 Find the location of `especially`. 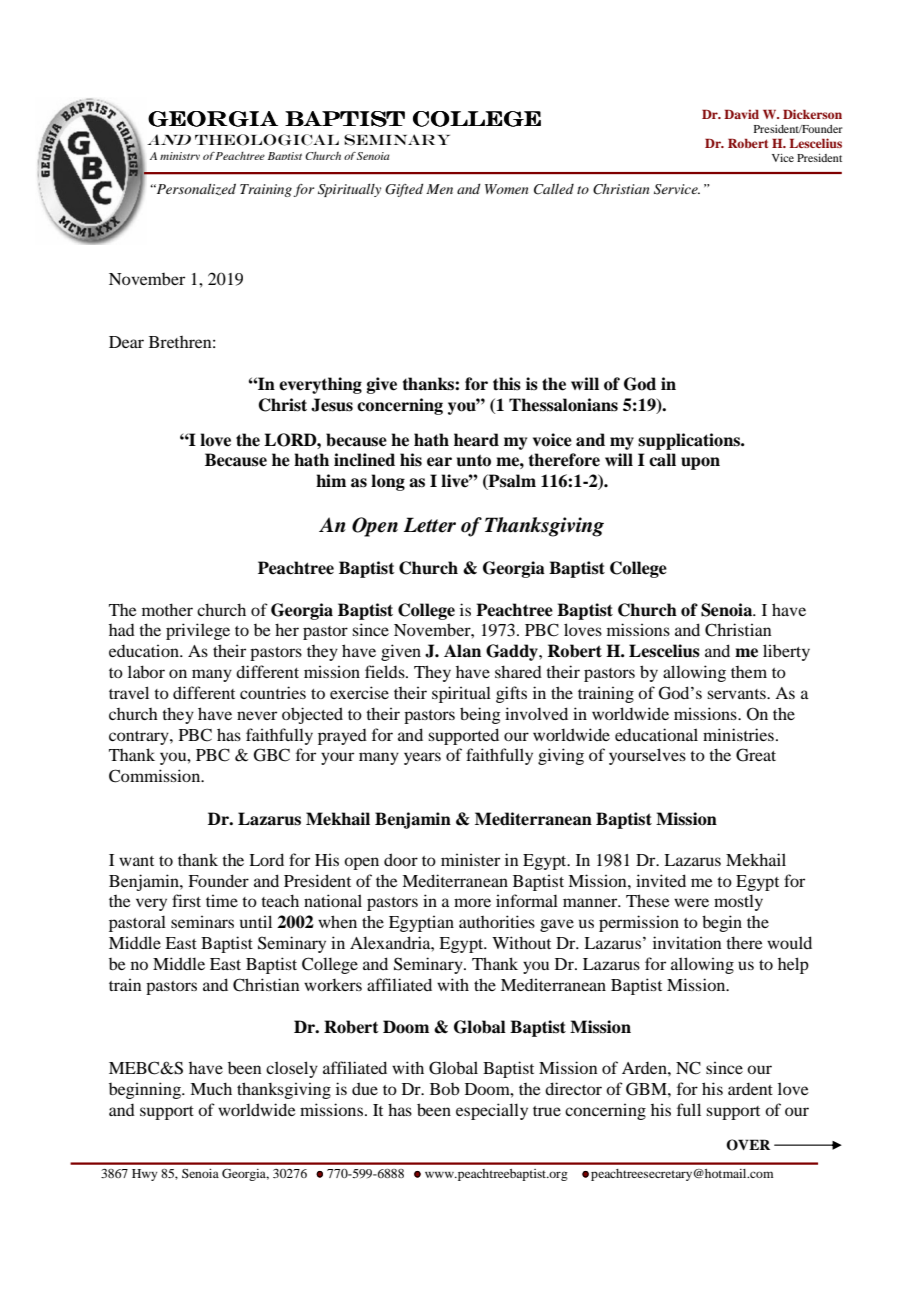

especially is located at coordinates (492, 1111).
